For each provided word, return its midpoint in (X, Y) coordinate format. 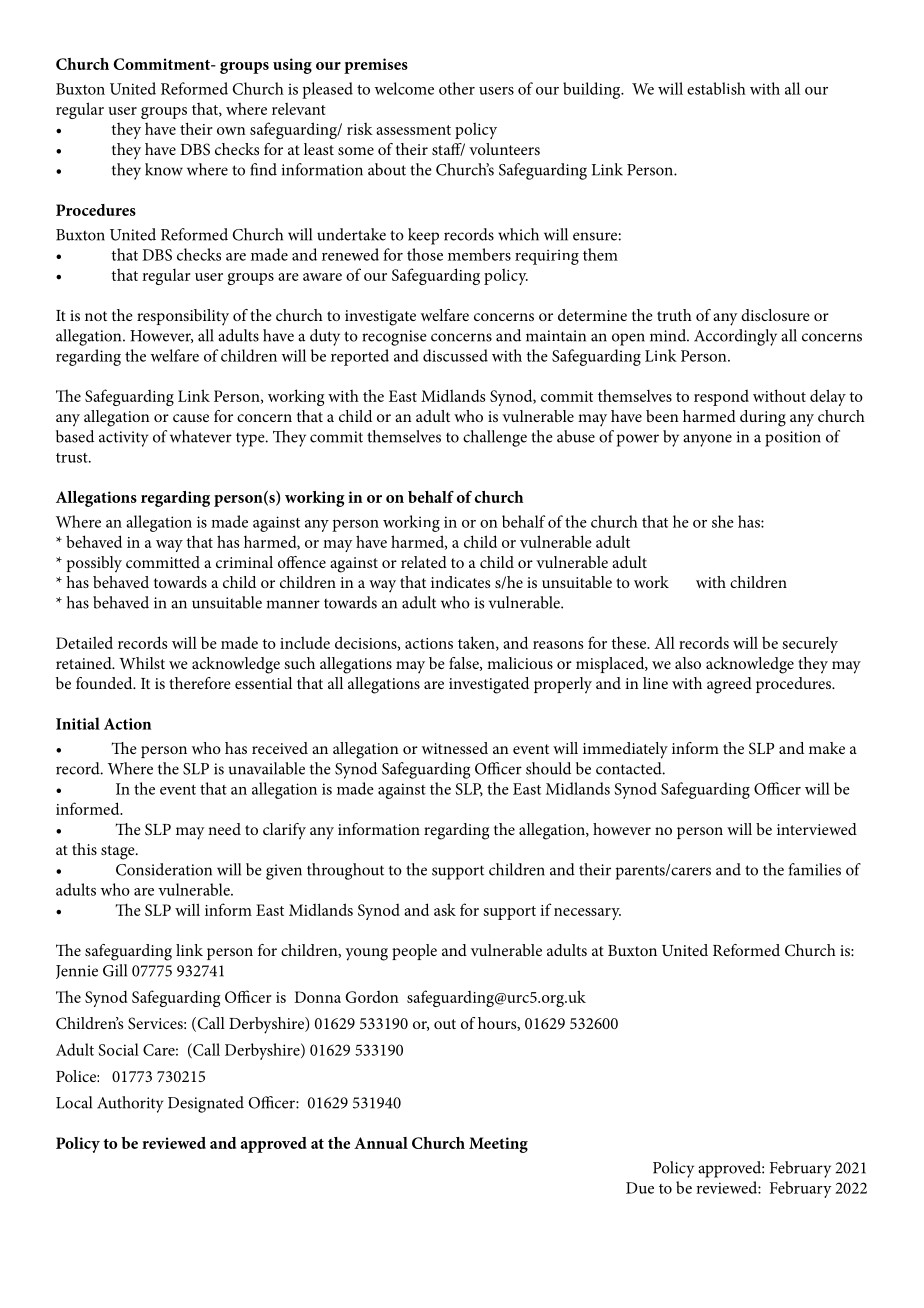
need (224, 829)
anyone (707, 440)
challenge (495, 438)
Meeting (498, 1145)
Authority (130, 1104)
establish (716, 88)
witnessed (455, 748)
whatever (201, 436)
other (457, 88)
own (231, 131)
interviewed (817, 829)
